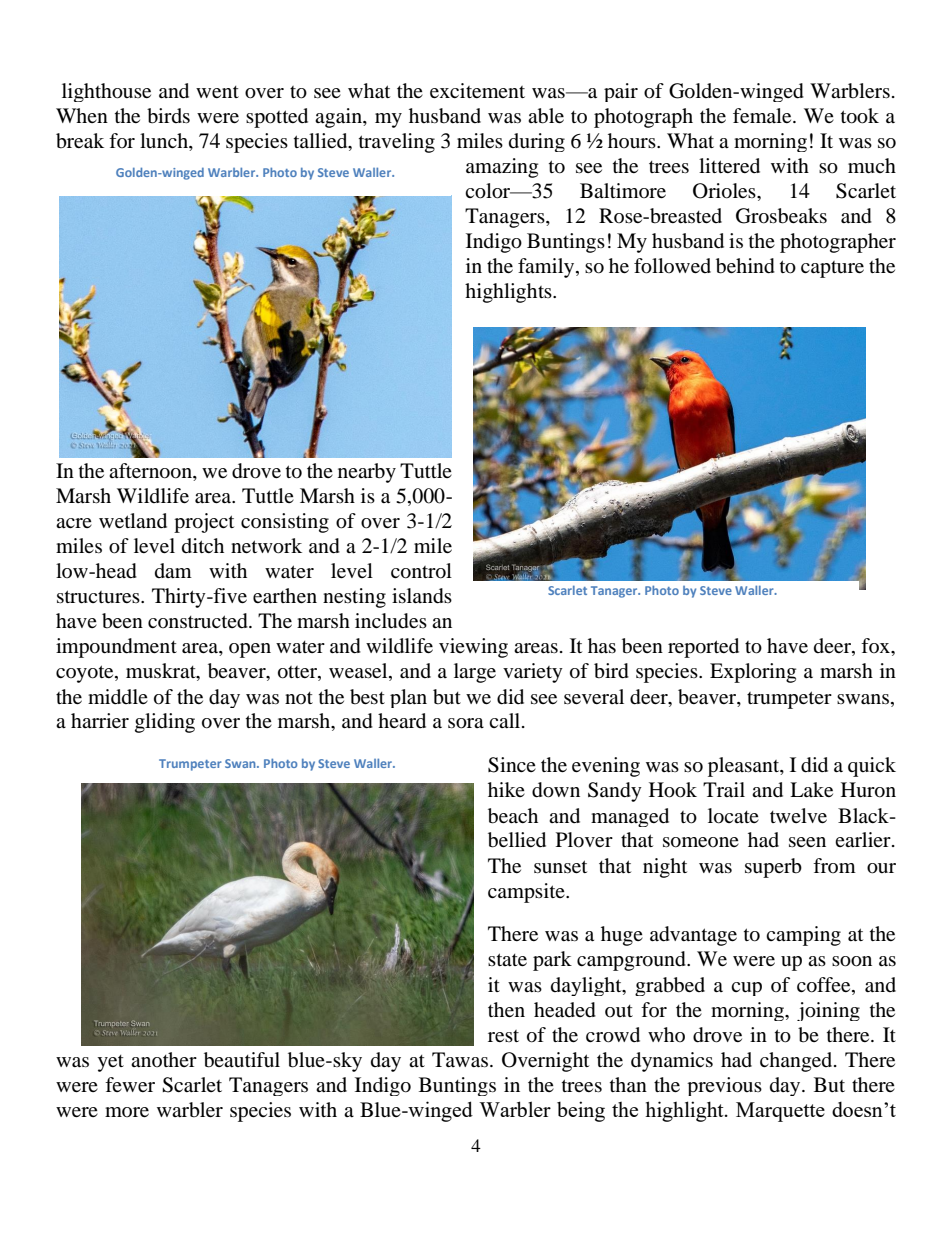 The image size is (952, 1233). Describe the element at coordinates (151, 471) in the page. I see `afternoon` at that location.
